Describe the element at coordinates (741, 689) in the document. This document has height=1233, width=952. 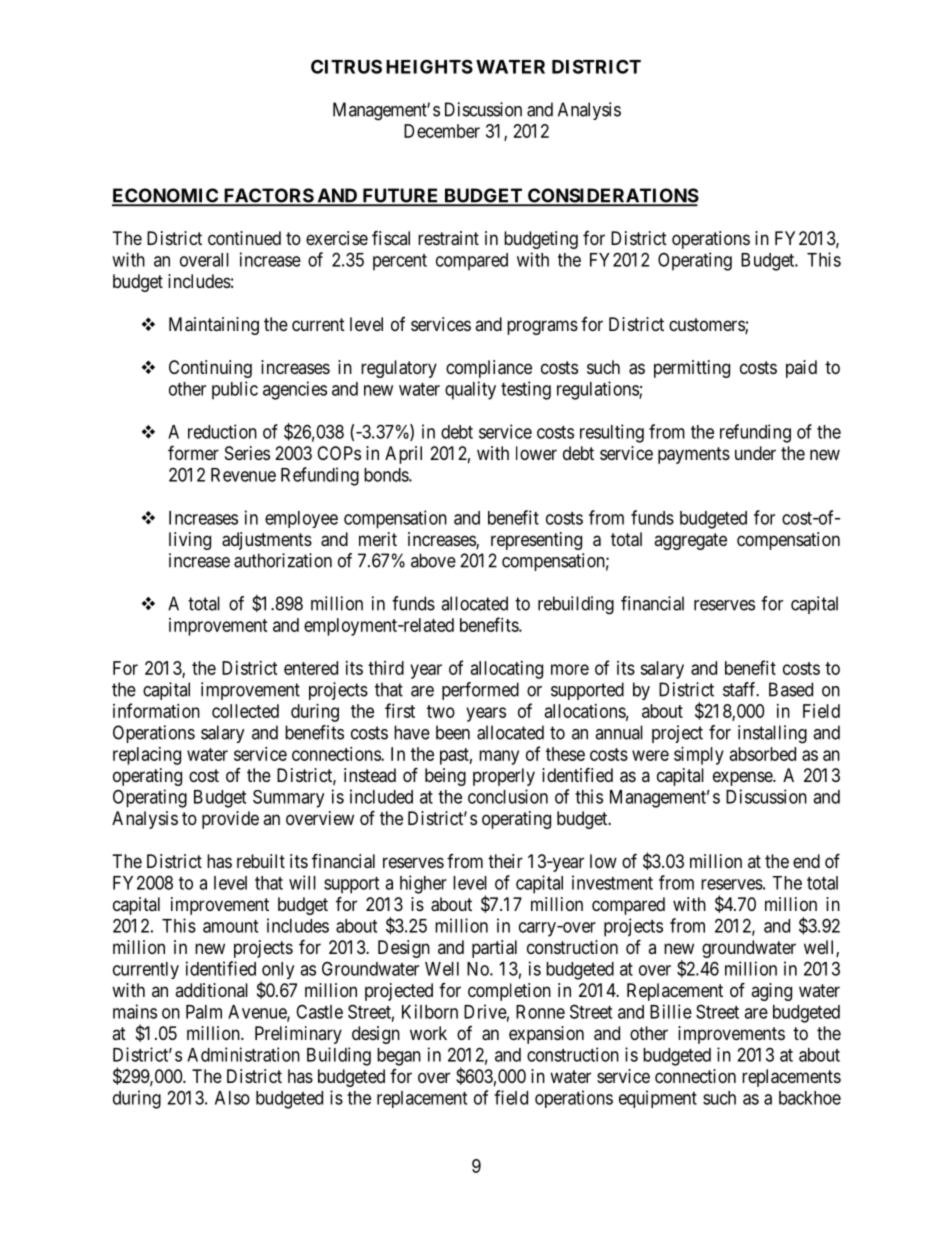
I see `staff` at that location.
